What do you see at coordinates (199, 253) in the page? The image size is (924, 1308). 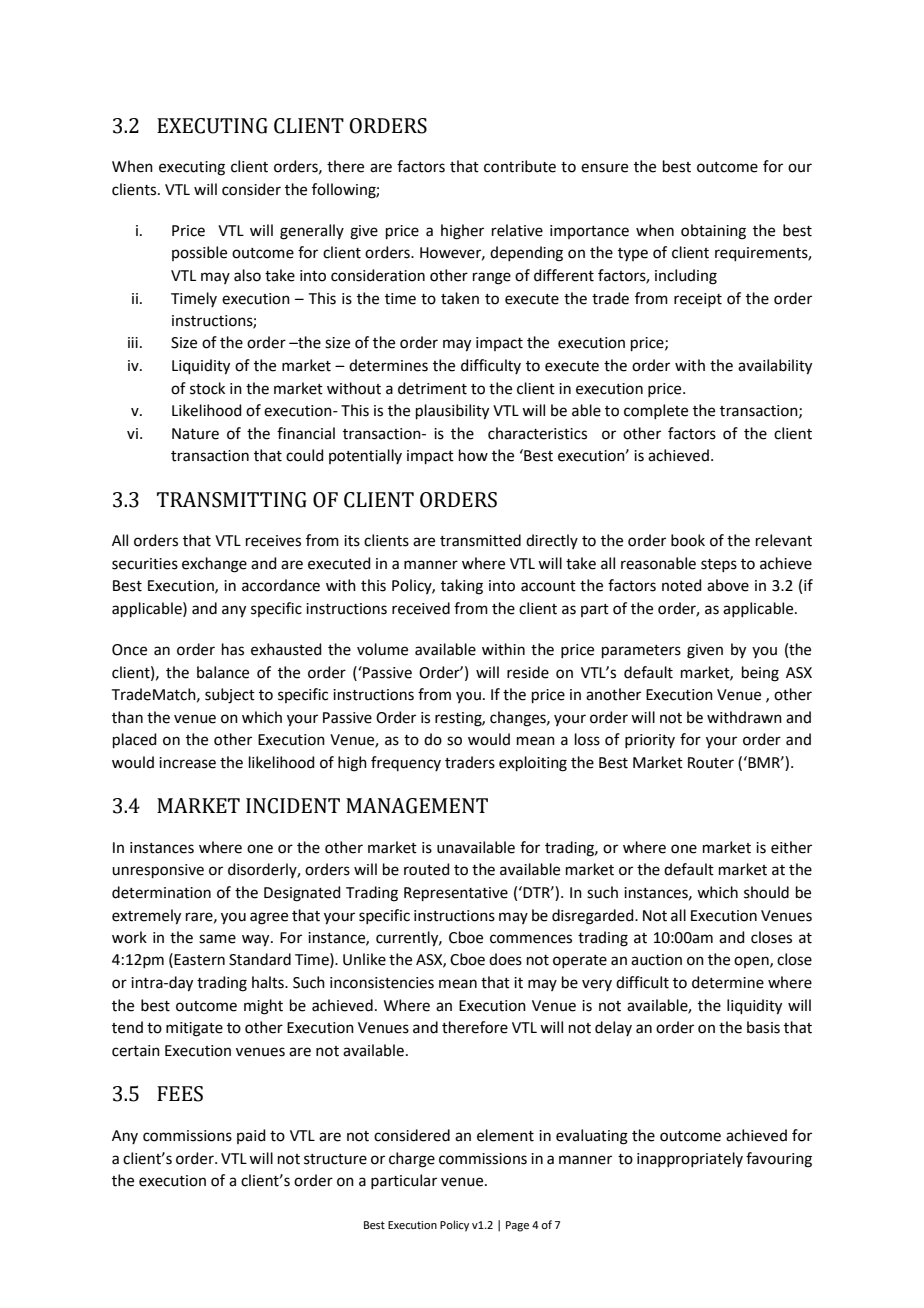 I see `possible` at bounding box center [199, 253].
